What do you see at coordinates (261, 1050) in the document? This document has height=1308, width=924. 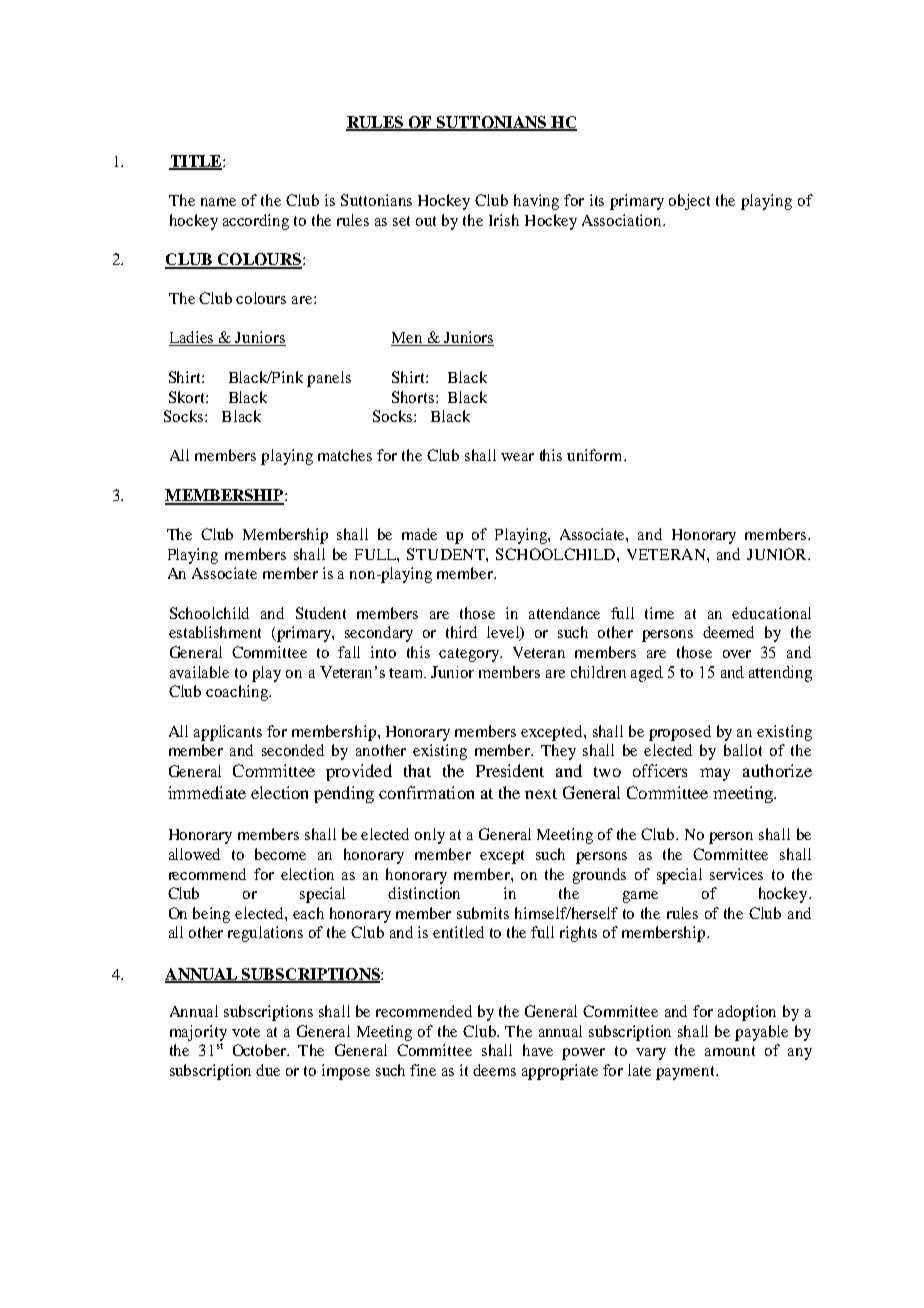 I see `October` at bounding box center [261, 1050].
